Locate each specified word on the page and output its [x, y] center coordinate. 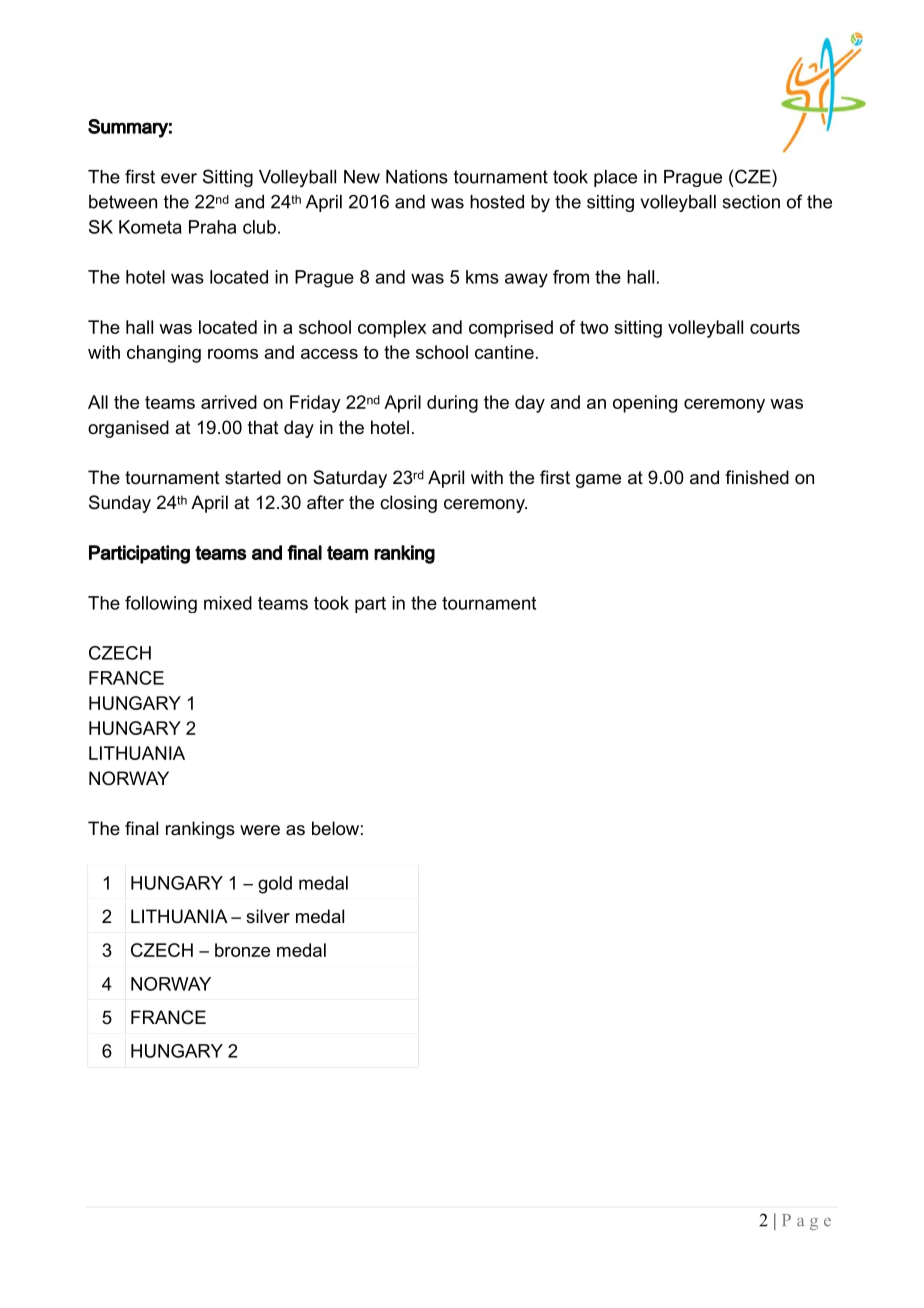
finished [757, 477]
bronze [242, 950]
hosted [497, 202]
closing [408, 504]
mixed [228, 603]
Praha [212, 227]
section [751, 202]
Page [807, 1222]
